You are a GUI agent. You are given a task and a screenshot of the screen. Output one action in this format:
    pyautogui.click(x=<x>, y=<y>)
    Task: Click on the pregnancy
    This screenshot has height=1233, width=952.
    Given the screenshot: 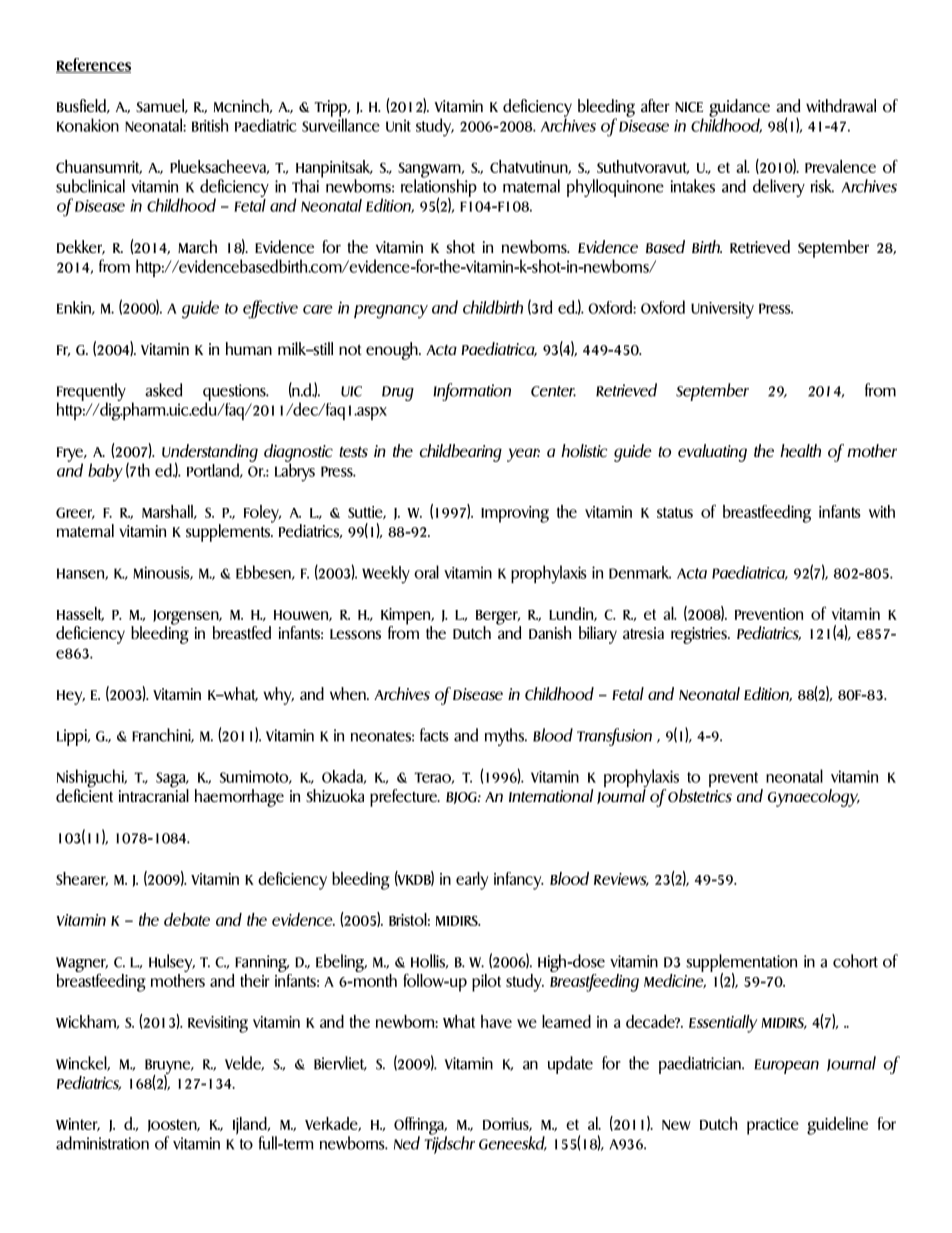 What is the action you would take?
    pyautogui.click(x=391, y=312)
